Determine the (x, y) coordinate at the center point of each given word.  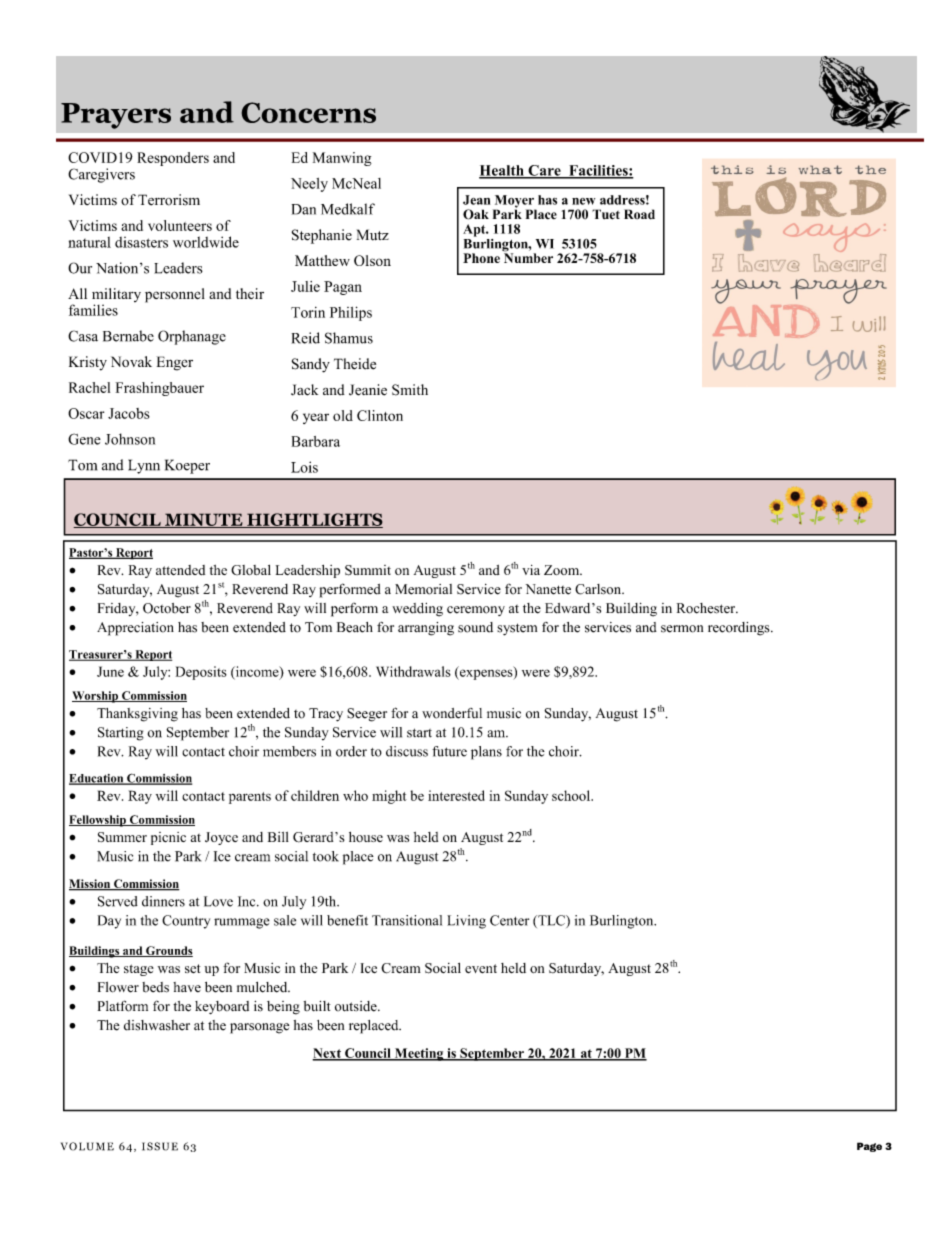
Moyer (514, 202)
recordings (740, 629)
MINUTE (204, 520)
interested (456, 795)
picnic (168, 838)
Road (639, 214)
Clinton (380, 415)
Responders (173, 159)
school (572, 795)
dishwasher (157, 1025)
